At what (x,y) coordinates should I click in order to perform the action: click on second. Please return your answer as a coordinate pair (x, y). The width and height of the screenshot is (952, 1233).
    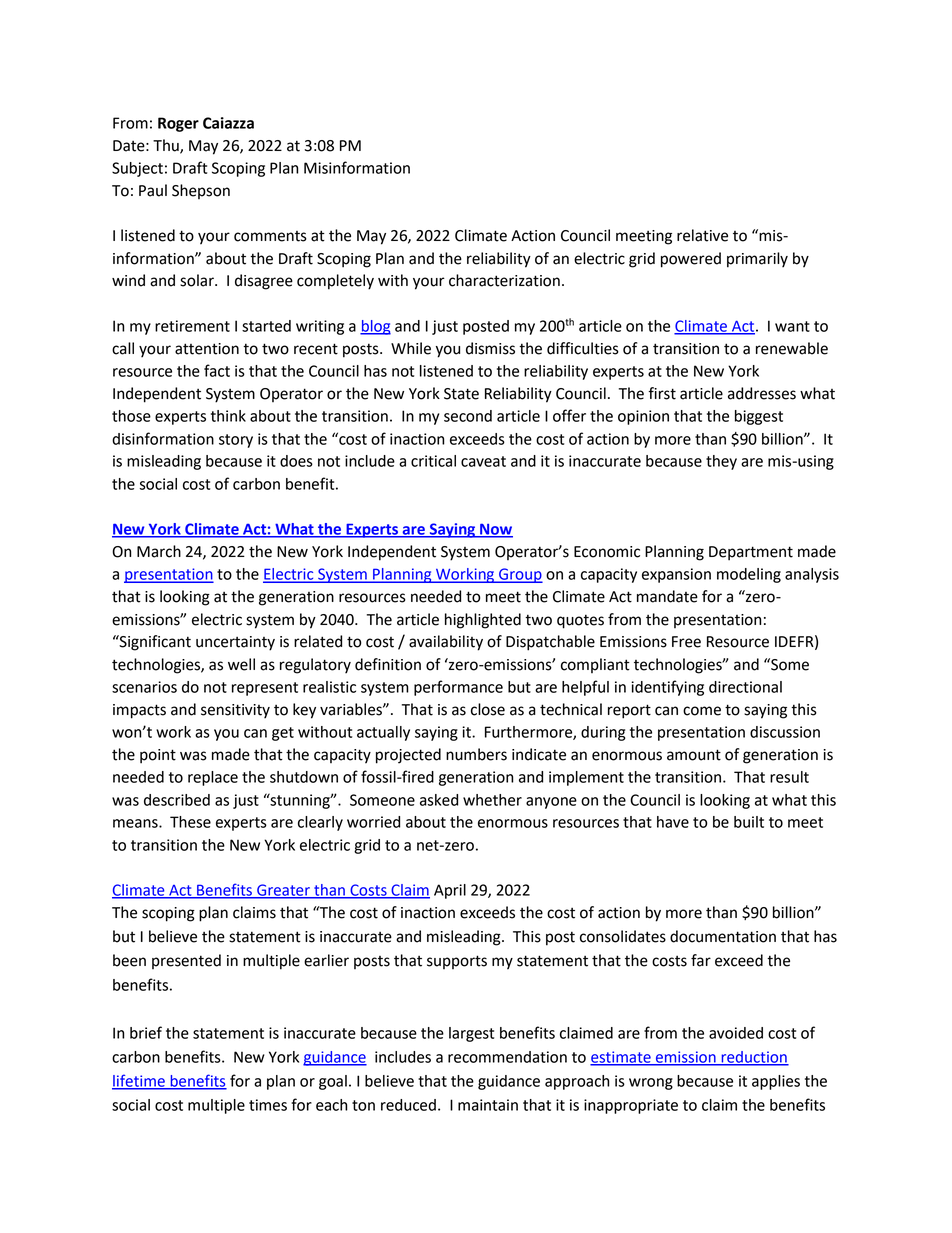
    Looking at the image, I should click on (468, 416).
